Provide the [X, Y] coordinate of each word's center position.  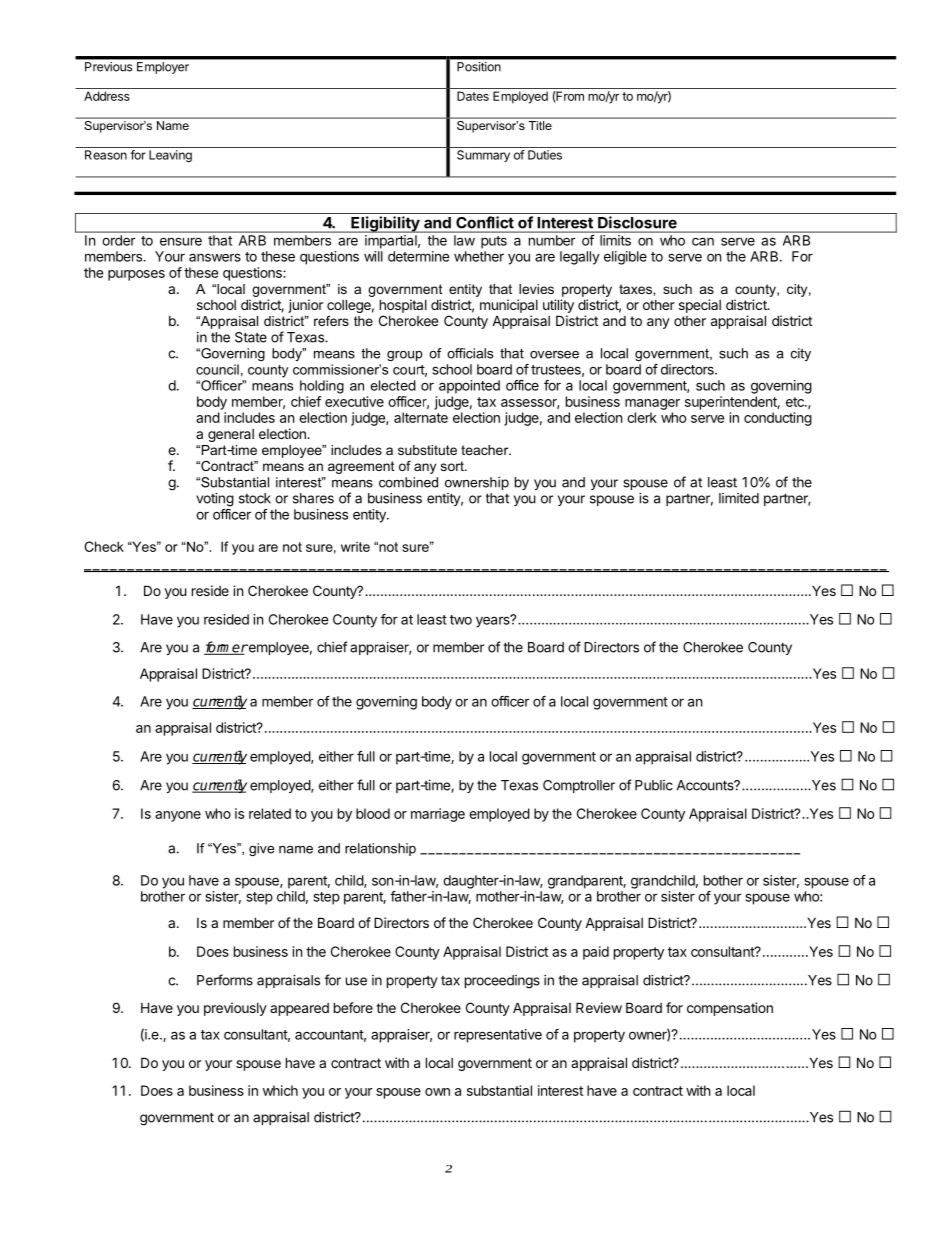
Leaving [170, 156]
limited [739, 498]
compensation [730, 1009]
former [226, 648]
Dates [473, 96]
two [461, 620]
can [703, 241]
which [280, 1090]
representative [498, 1036]
